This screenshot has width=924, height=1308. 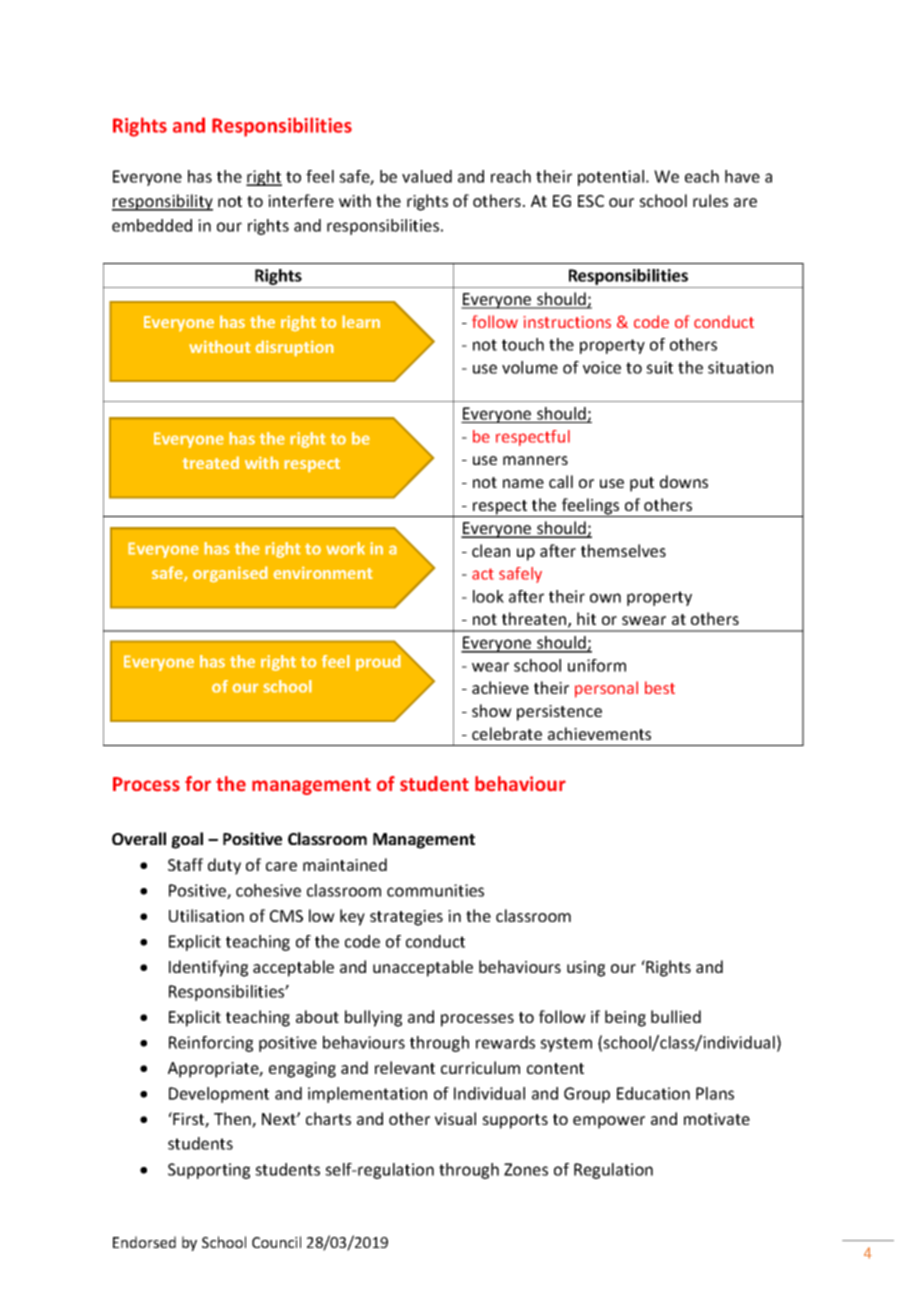 What do you see at coordinates (676, 1016) in the screenshot?
I see `bullied` at bounding box center [676, 1016].
